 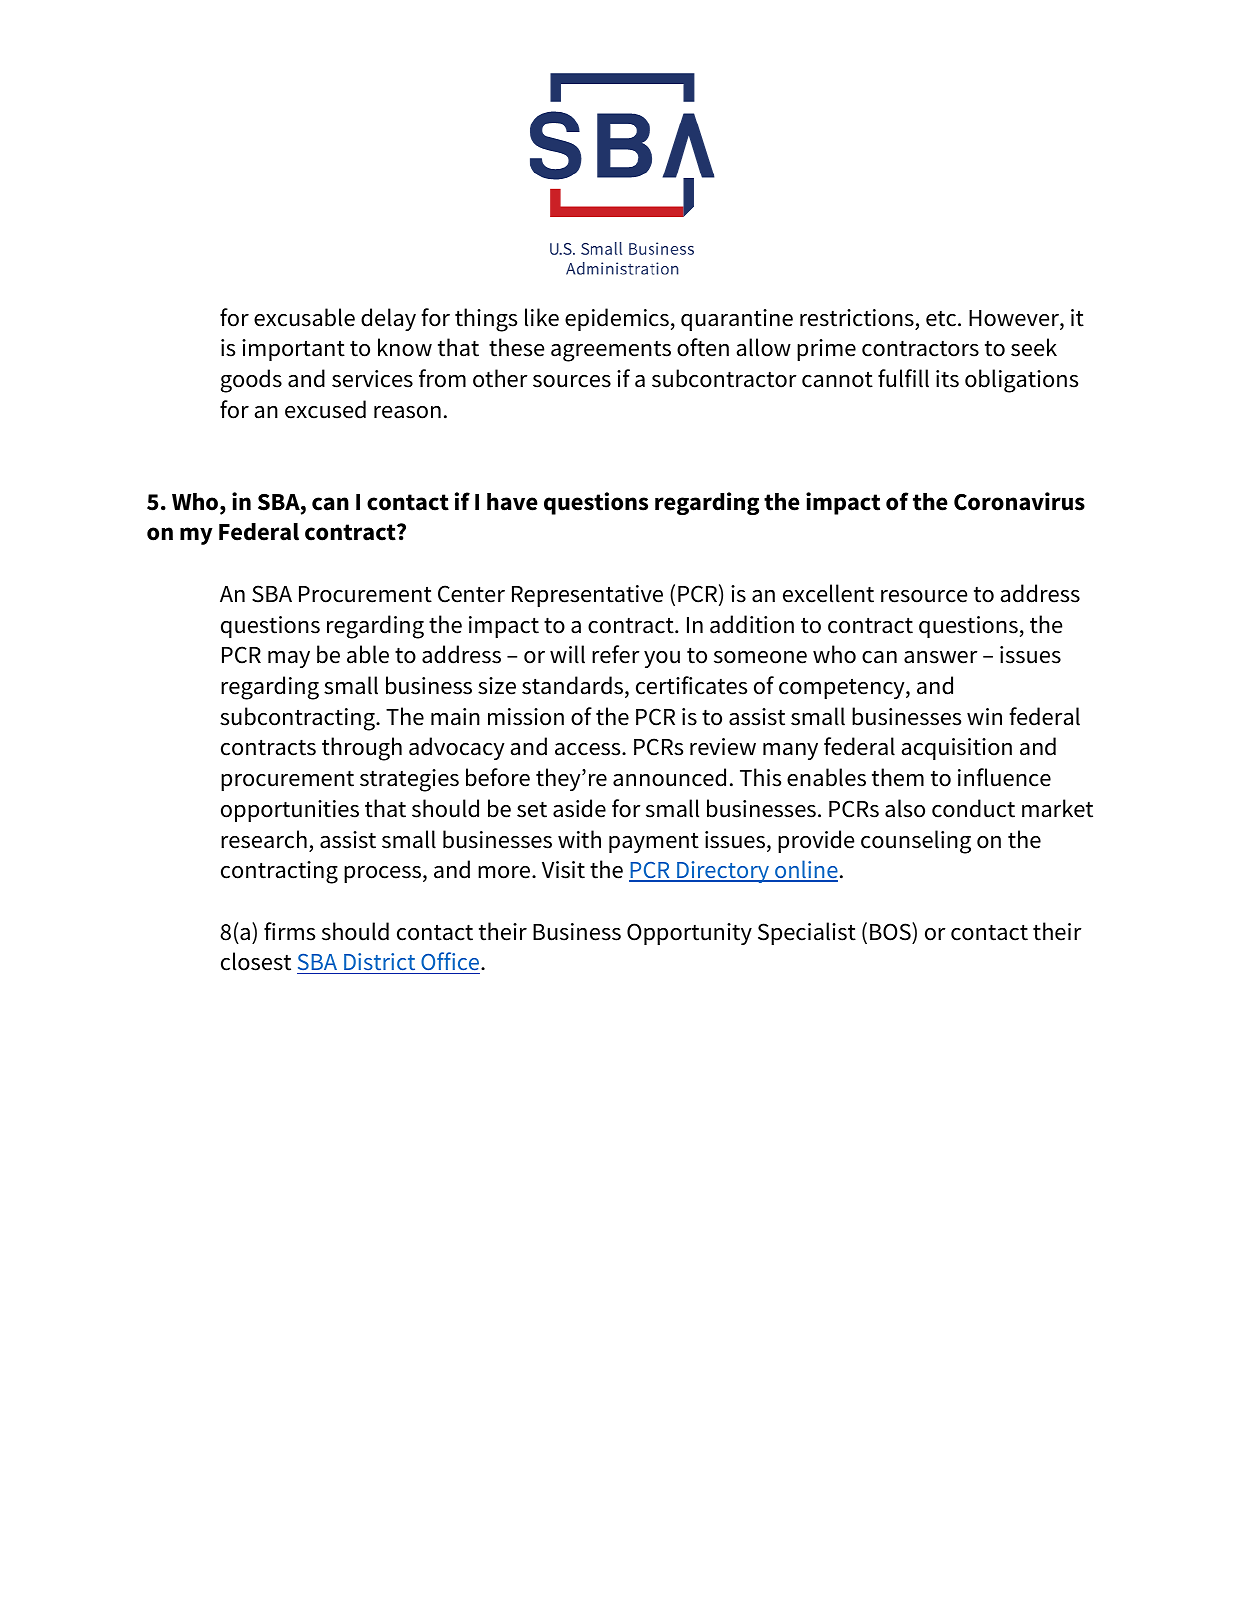 What do you see at coordinates (942, 319) in the screenshot?
I see `etc` at bounding box center [942, 319].
